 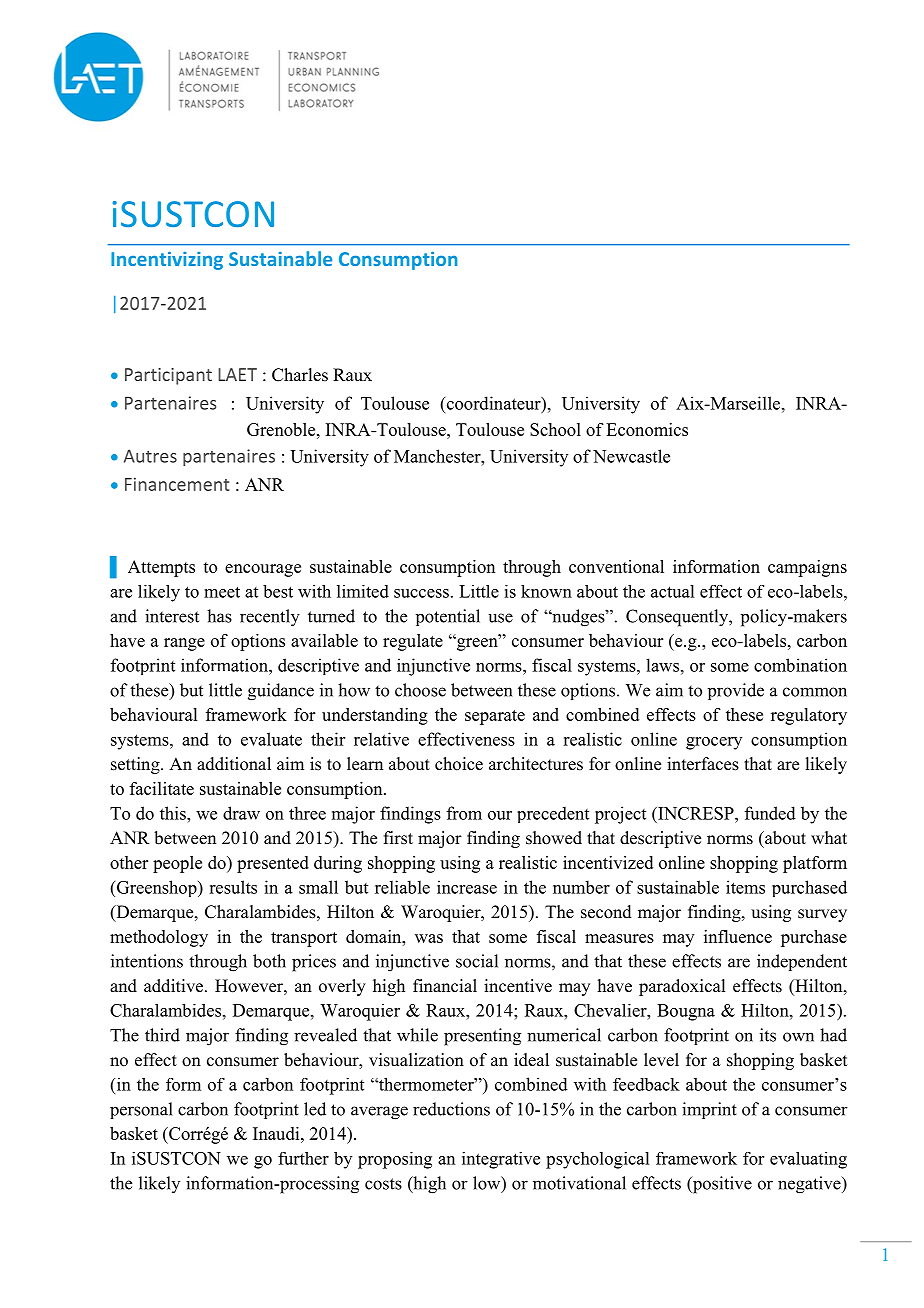 What do you see at coordinates (647, 429) in the screenshot?
I see `Economics` at bounding box center [647, 429].
